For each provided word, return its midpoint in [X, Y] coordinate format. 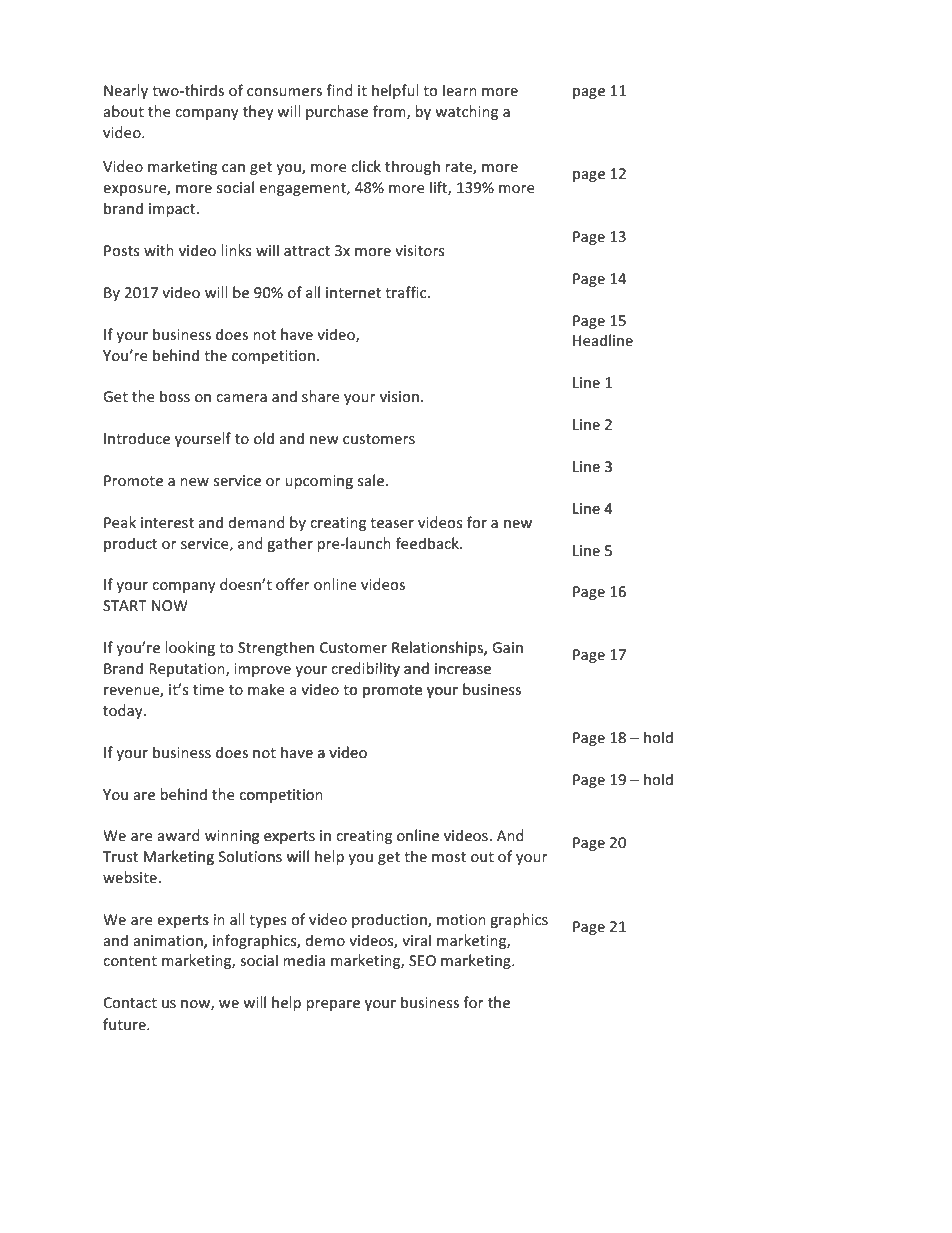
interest [167, 522]
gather [290, 544]
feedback [428, 543]
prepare [333, 1005]
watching [466, 112]
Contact [130, 1002]
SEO [422, 960]
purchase [337, 112]
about [123, 111]
